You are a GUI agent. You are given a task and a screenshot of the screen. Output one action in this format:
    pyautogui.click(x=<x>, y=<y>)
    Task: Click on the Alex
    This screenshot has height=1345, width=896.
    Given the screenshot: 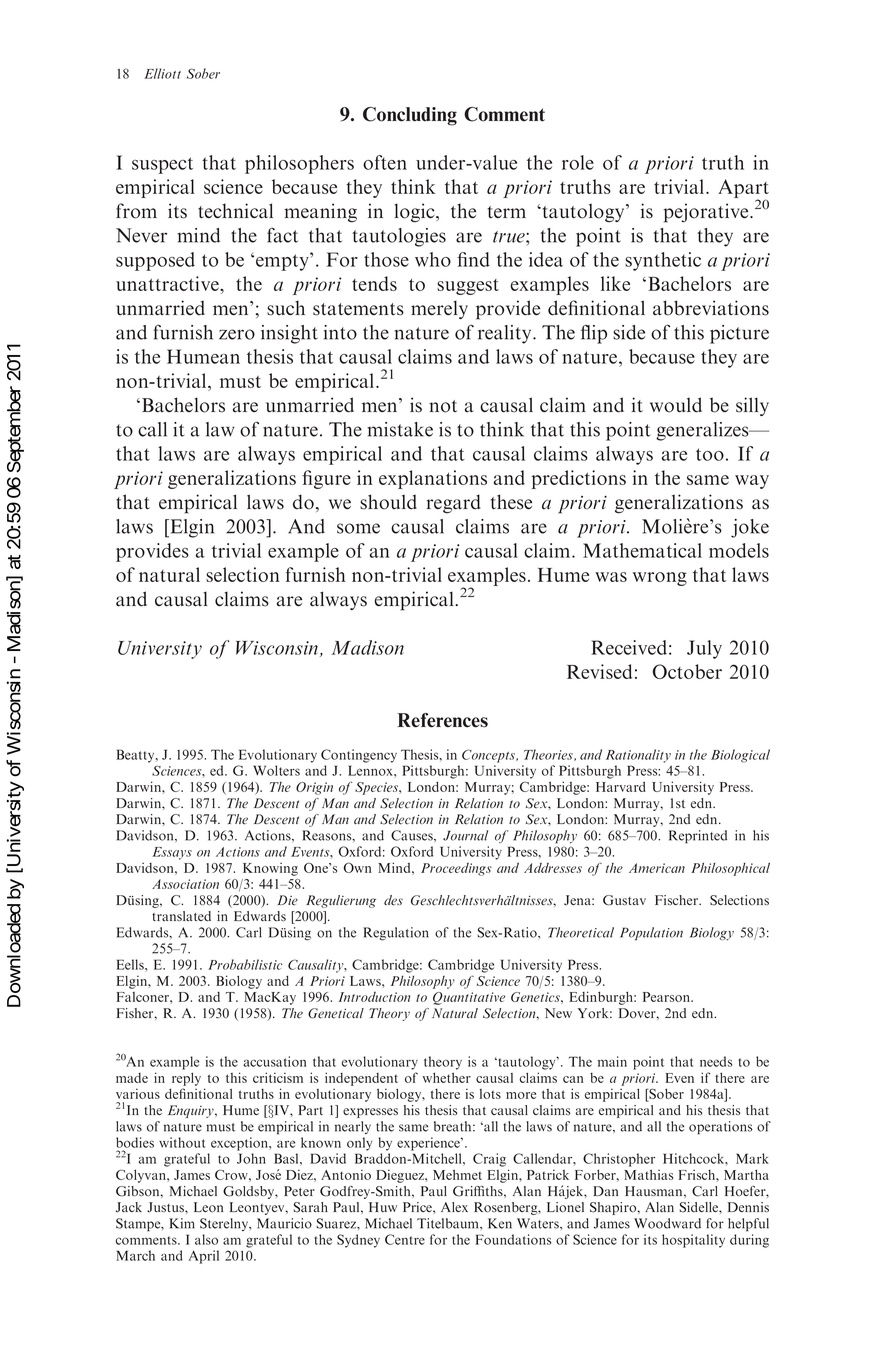 What is the action you would take?
    pyautogui.click(x=454, y=1207)
